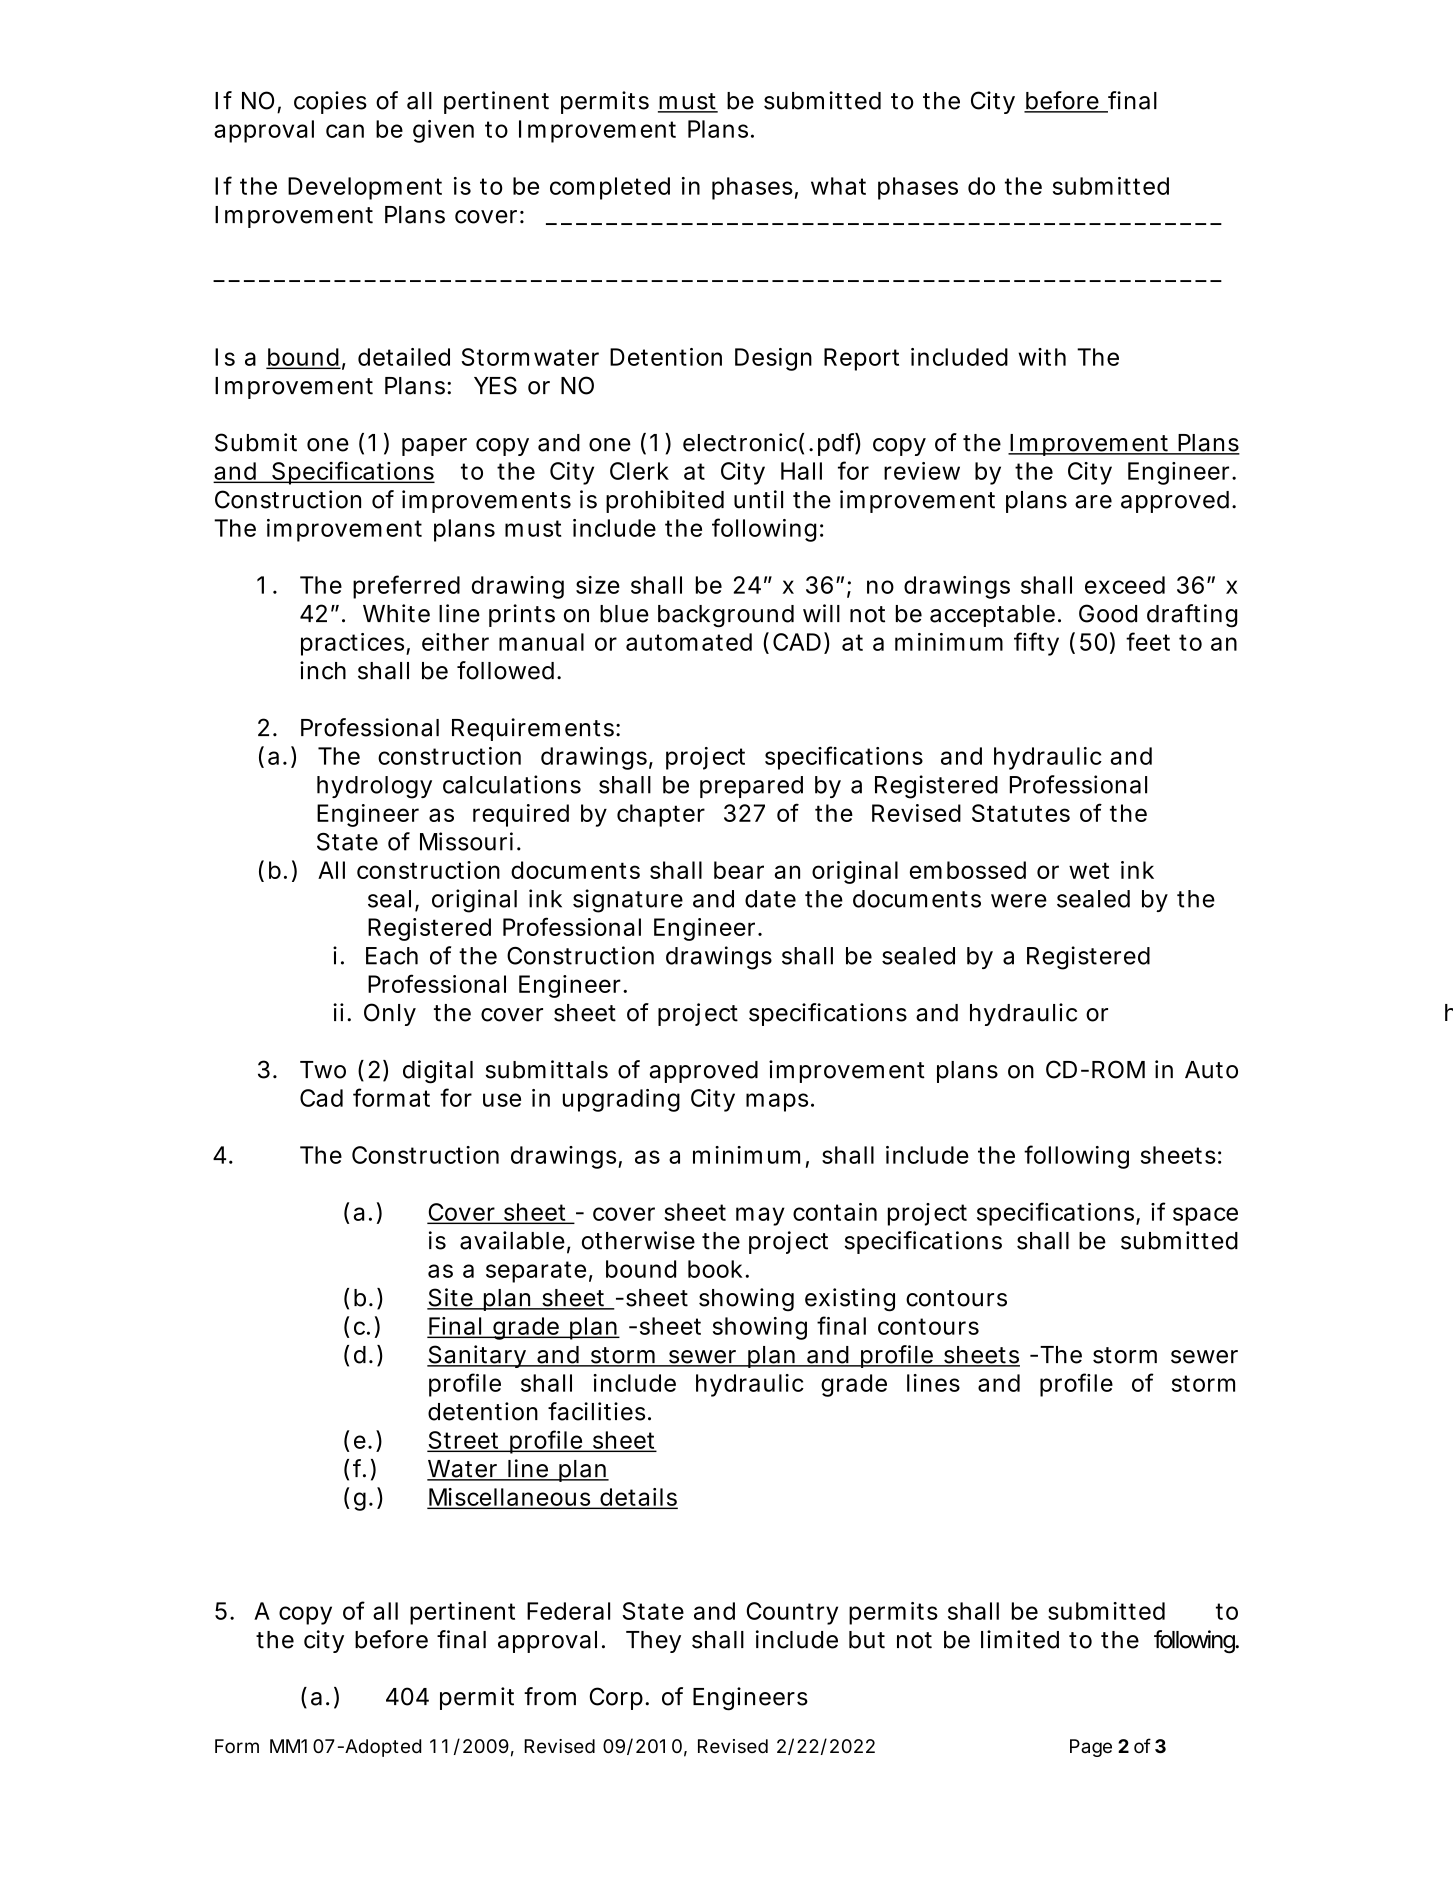 The width and height of the screenshot is (1453, 1881). What do you see at coordinates (758, 499) in the screenshot?
I see `until` at bounding box center [758, 499].
